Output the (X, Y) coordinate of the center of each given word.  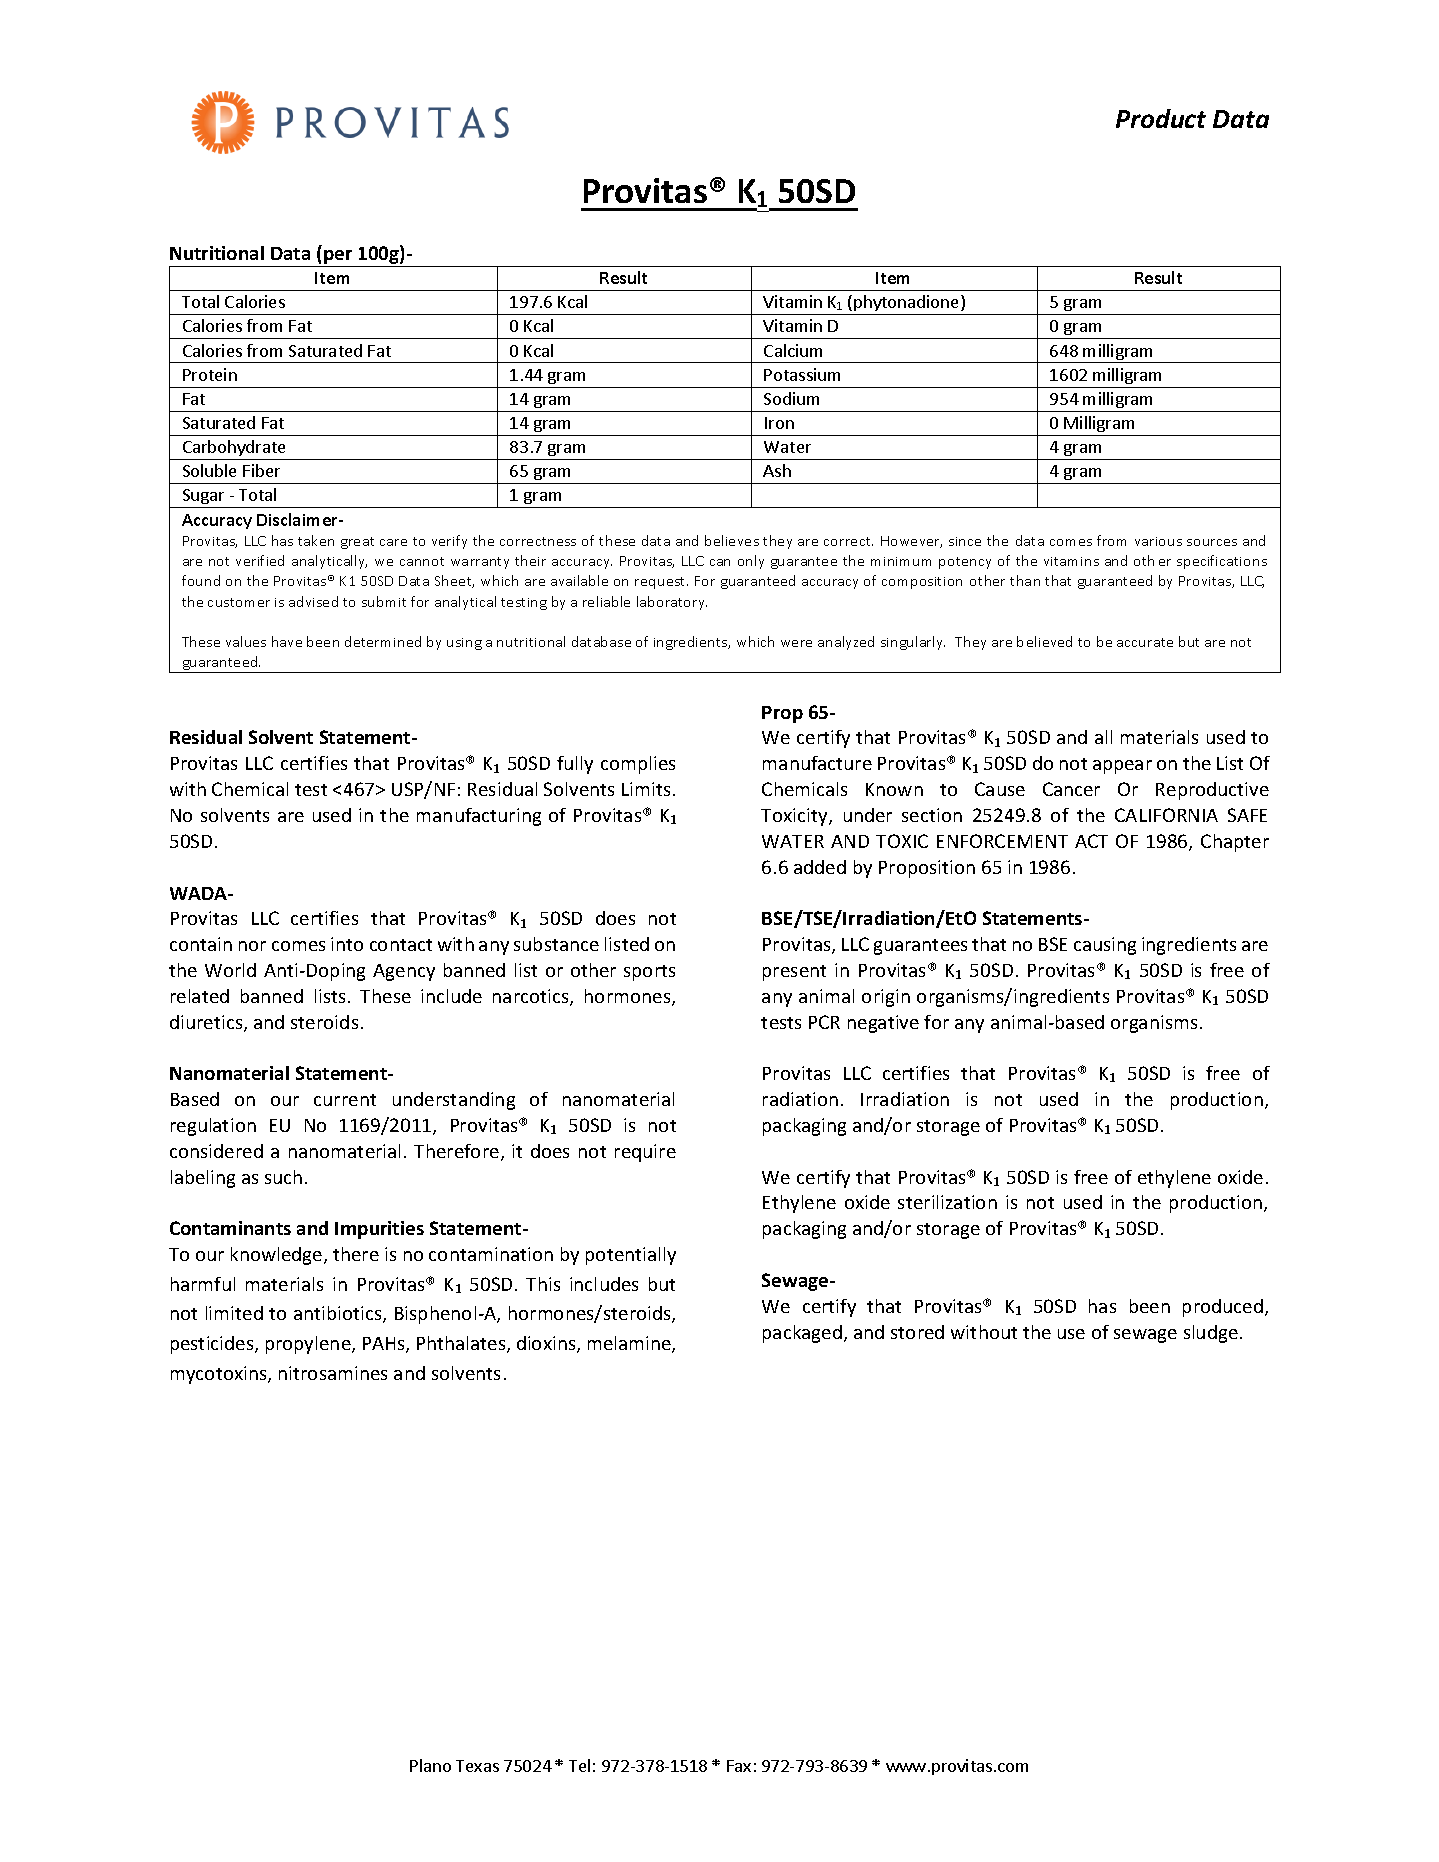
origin (886, 998)
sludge (1211, 1334)
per (338, 257)
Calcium (793, 350)
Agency (404, 972)
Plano (430, 1765)
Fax (739, 1766)
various (1158, 541)
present (794, 973)
